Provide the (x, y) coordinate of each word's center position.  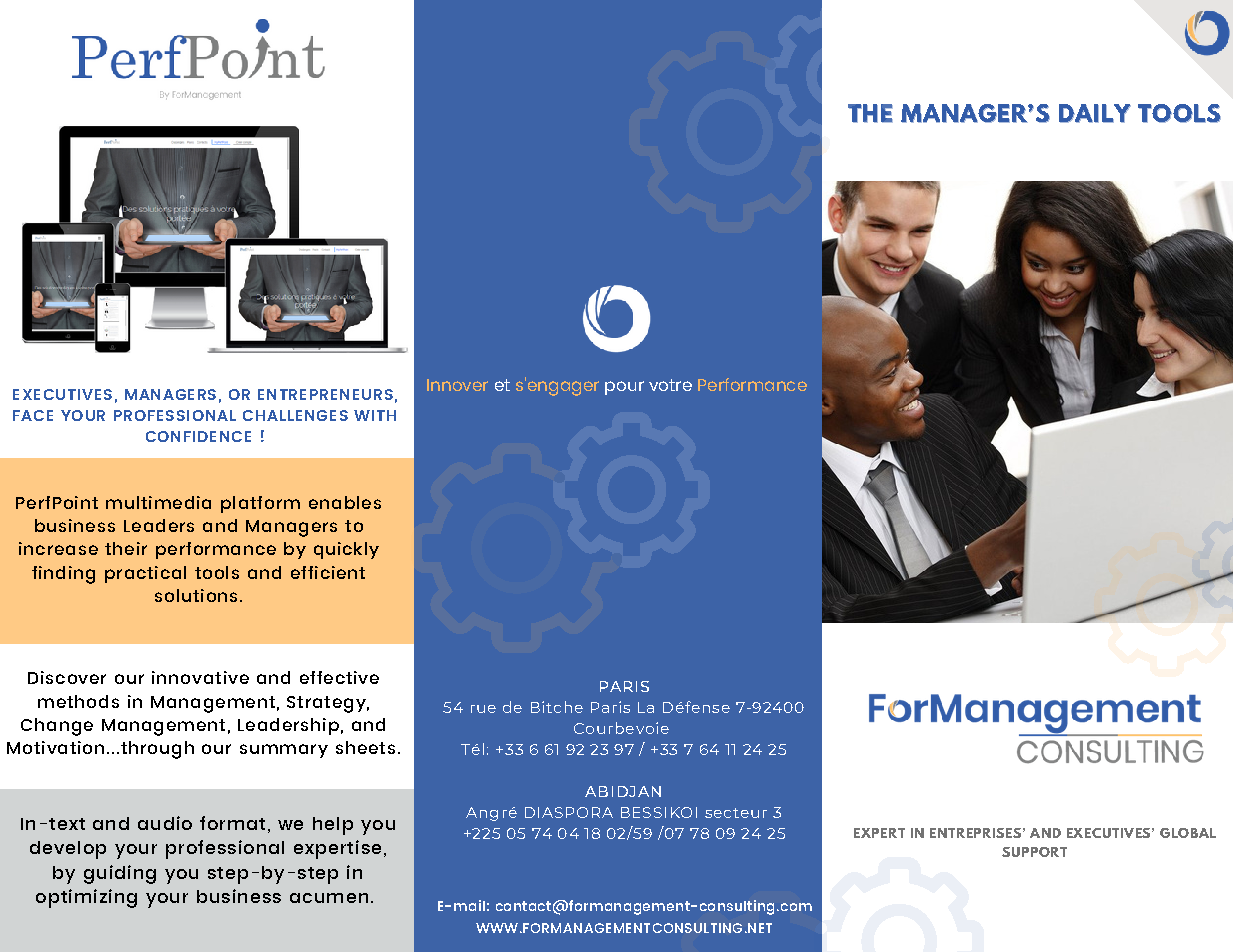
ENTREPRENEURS (325, 394)
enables (345, 502)
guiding (120, 874)
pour (624, 388)
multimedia (158, 502)
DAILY (1095, 113)
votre (670, 385)
